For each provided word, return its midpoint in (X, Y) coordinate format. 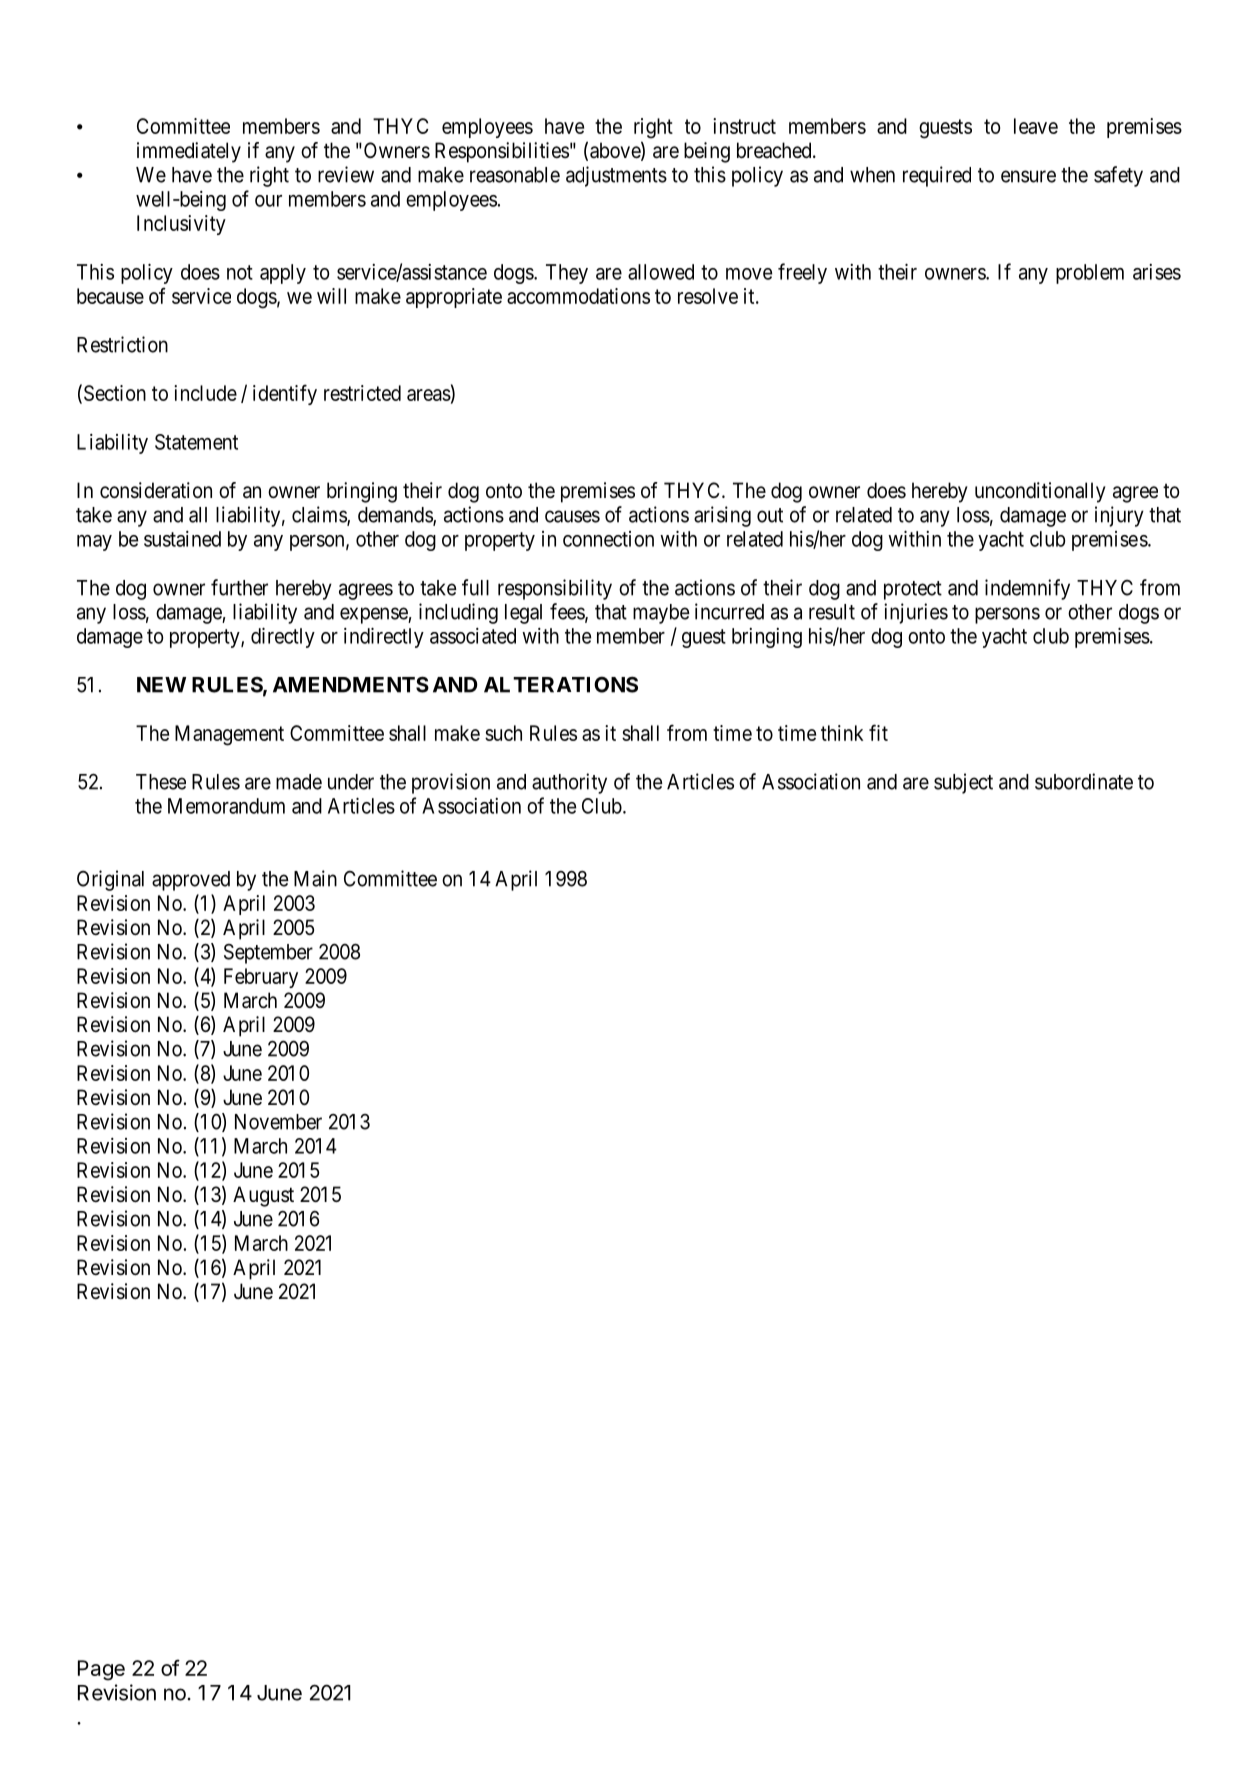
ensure (1028, 176)
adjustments (616, 176)
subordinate (1084, 781)
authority (569, 783)
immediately (189, 152)
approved (191, 881)
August (263, 1196)
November (278, 1122)
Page (101, 1670)
